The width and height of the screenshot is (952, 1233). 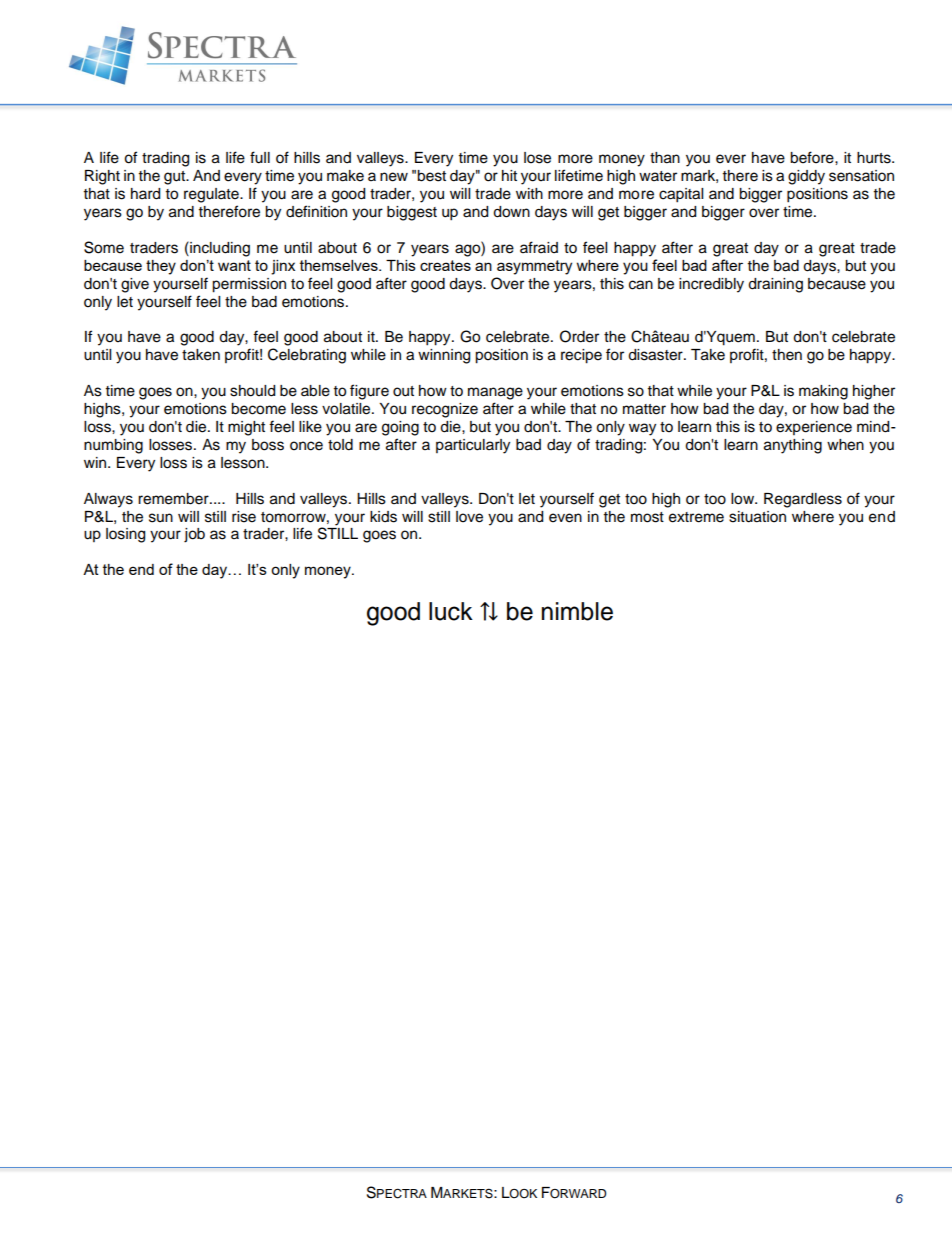 What do you see at coordinates (577, 611) in the screenshot?
I see `nimble` at bounding box center [577, 611].
